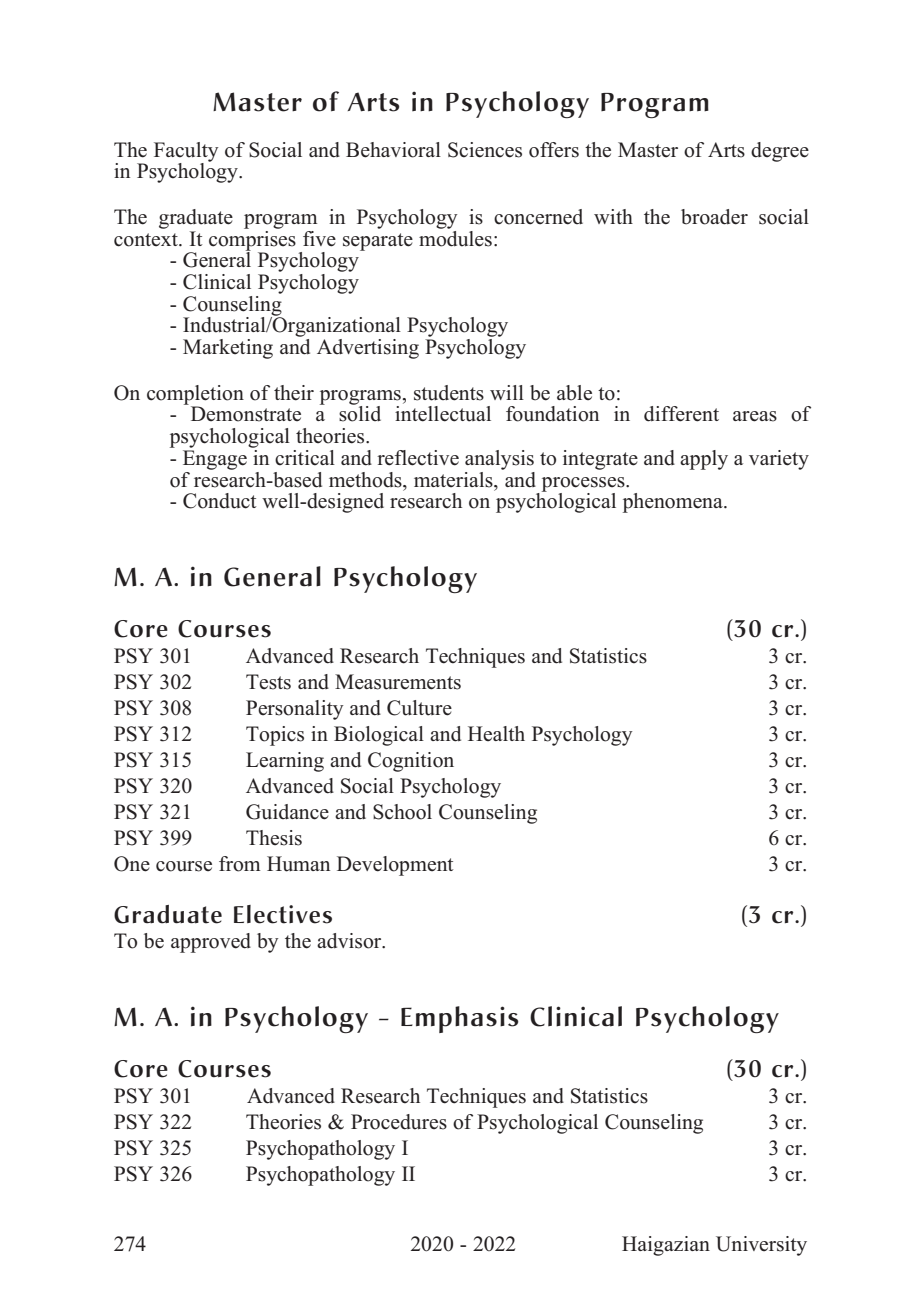  What do you see at coordinates (399, 1122) in the screenshot?
I see `Procedures` at bounding box center [399, 1122].
